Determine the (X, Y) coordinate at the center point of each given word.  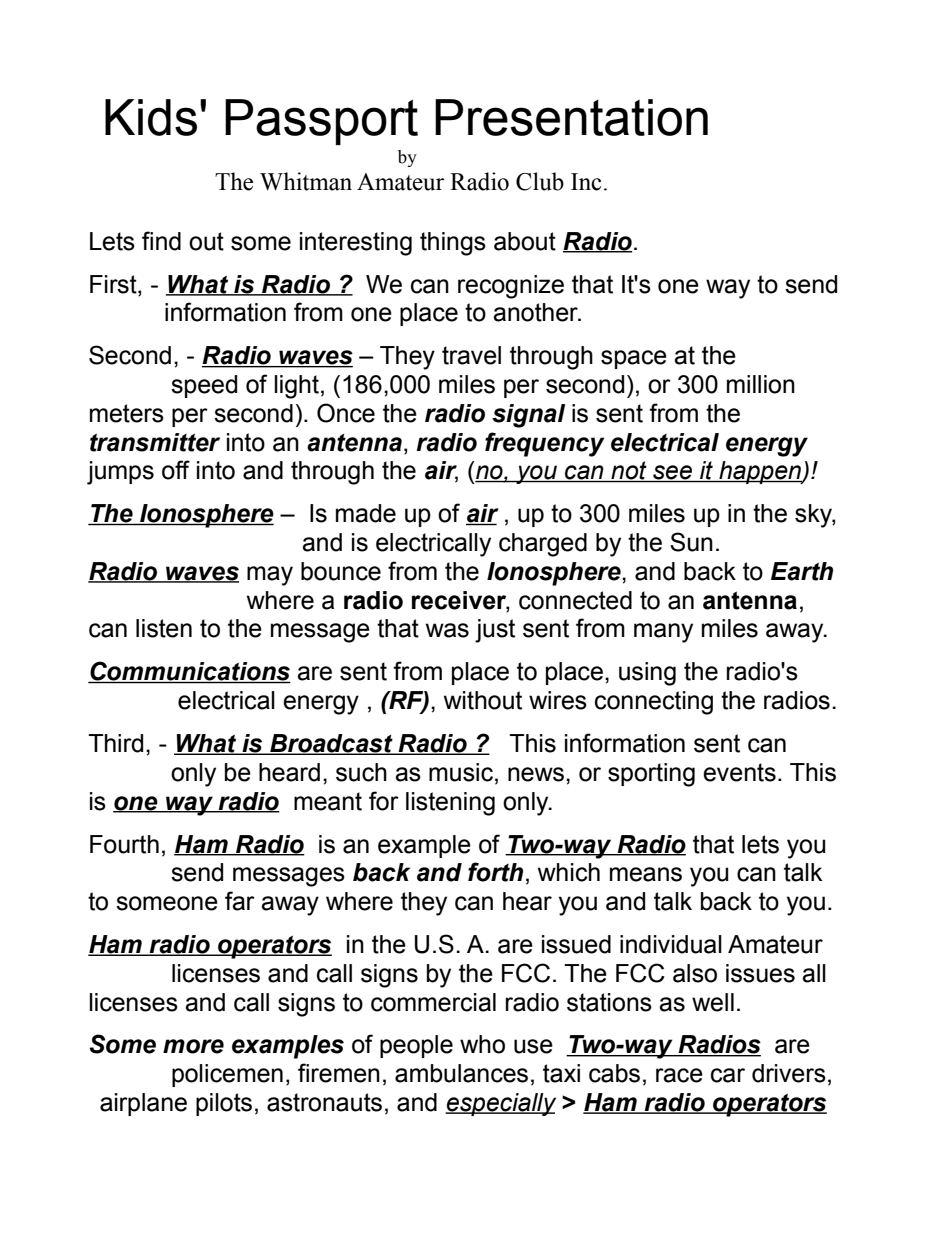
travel (471, 355)
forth (495, 872)
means (646, 874)
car (728, 1075)
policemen (227, 1075)
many (663, 633)
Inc (586, 182)
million (761, 384)
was (447, 630)
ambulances (461, 1073)
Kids (151, 117)
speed (204, 386)
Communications (189, 672)
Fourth (124, 844)
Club (540, 181)
